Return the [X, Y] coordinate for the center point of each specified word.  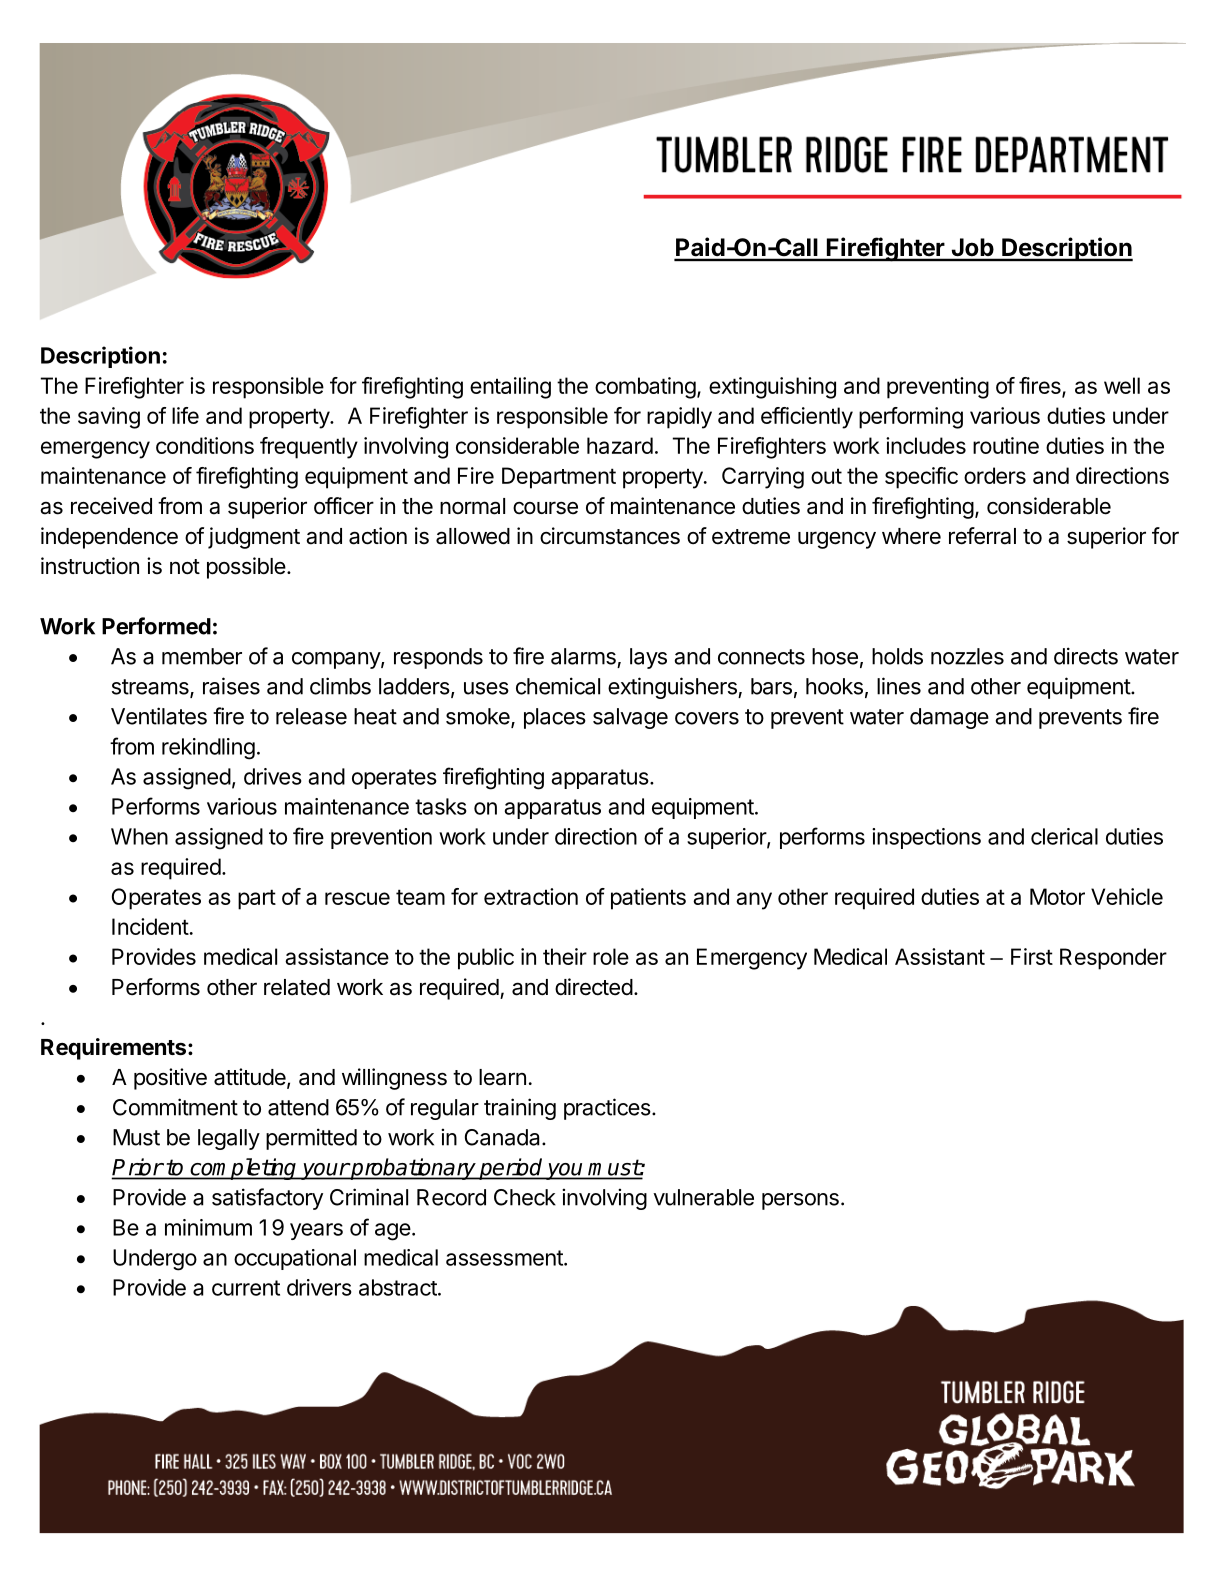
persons [800, 1201]
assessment [505, 1258]
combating [645, 388]
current [246, 1288]
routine [1006, 445]
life [185, 415]
